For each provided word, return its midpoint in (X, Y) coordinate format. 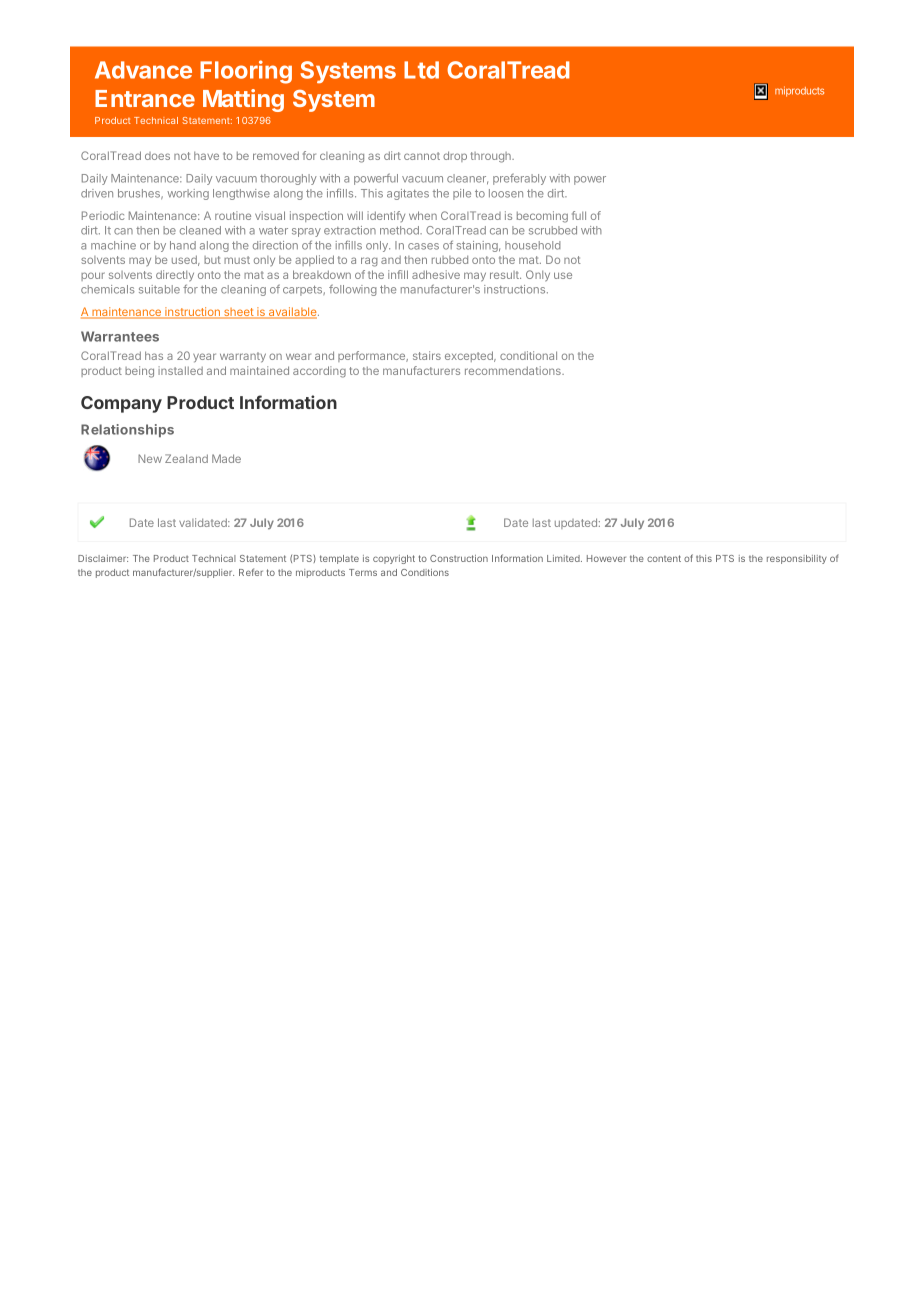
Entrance (145, 98)
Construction (459, 558)
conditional (528, 355)
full (579, 215)
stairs (427, 355)
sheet (239, 313)
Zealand (186, 458)
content (664, 558)
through (492, 157)
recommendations (514, 370)
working (188, 194)
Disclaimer (103, 558)
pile (462, 194)
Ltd (421, 70)
